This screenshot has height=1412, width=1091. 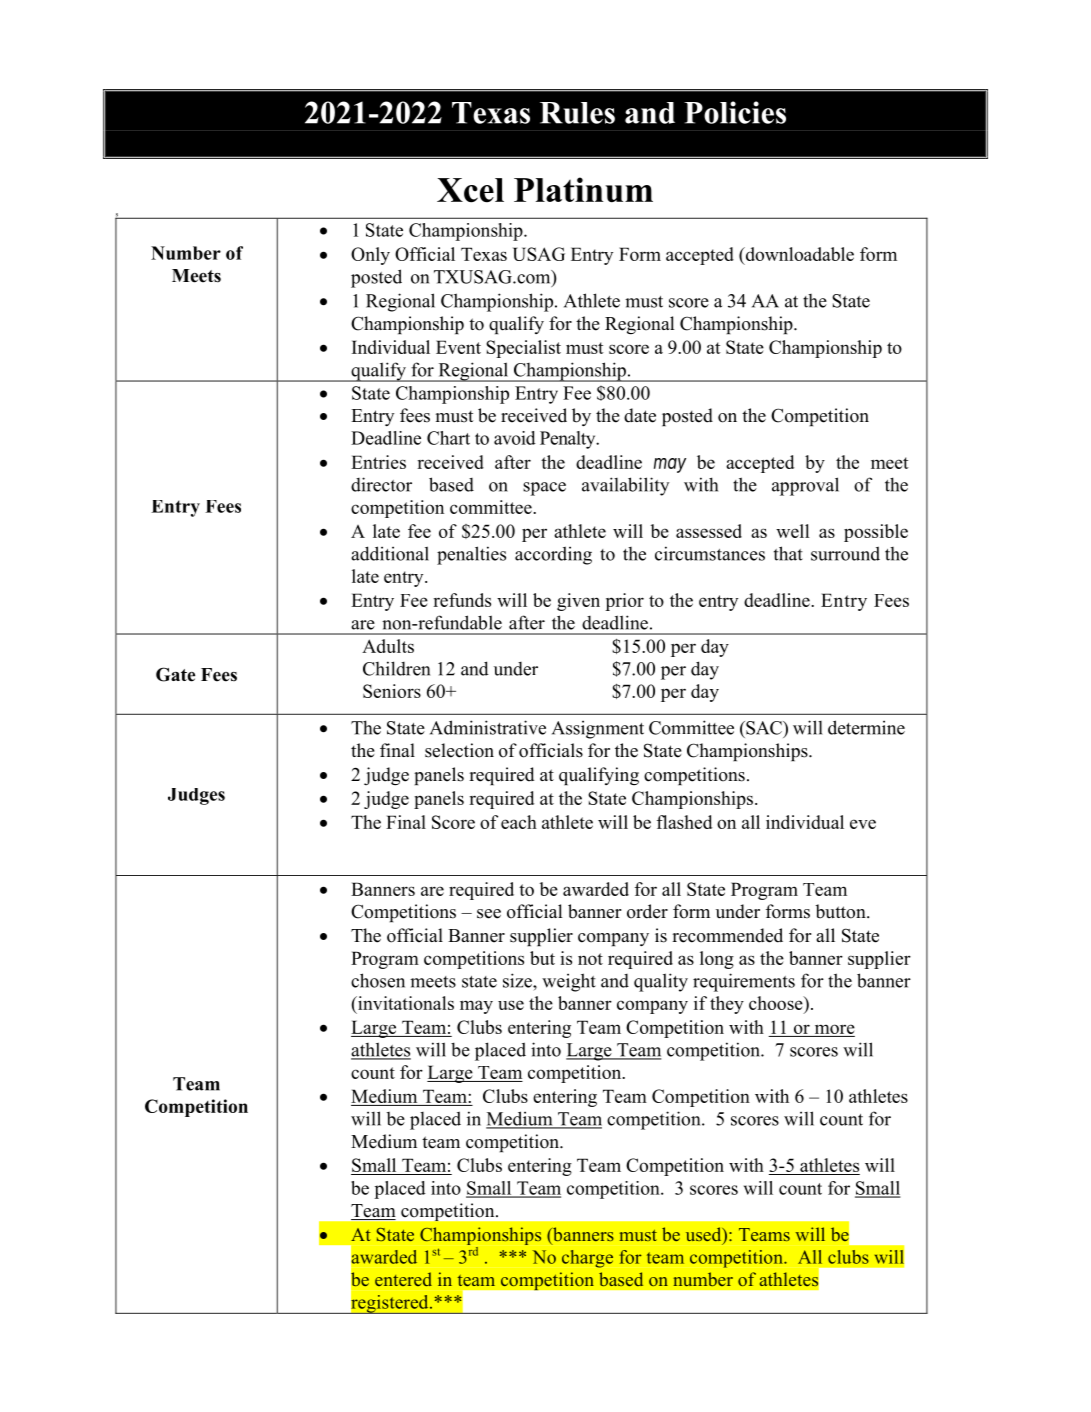 What do you see at coordinates (378, 980) in the screenshot?
I see `chosen` at bounding box center [378, 980].
